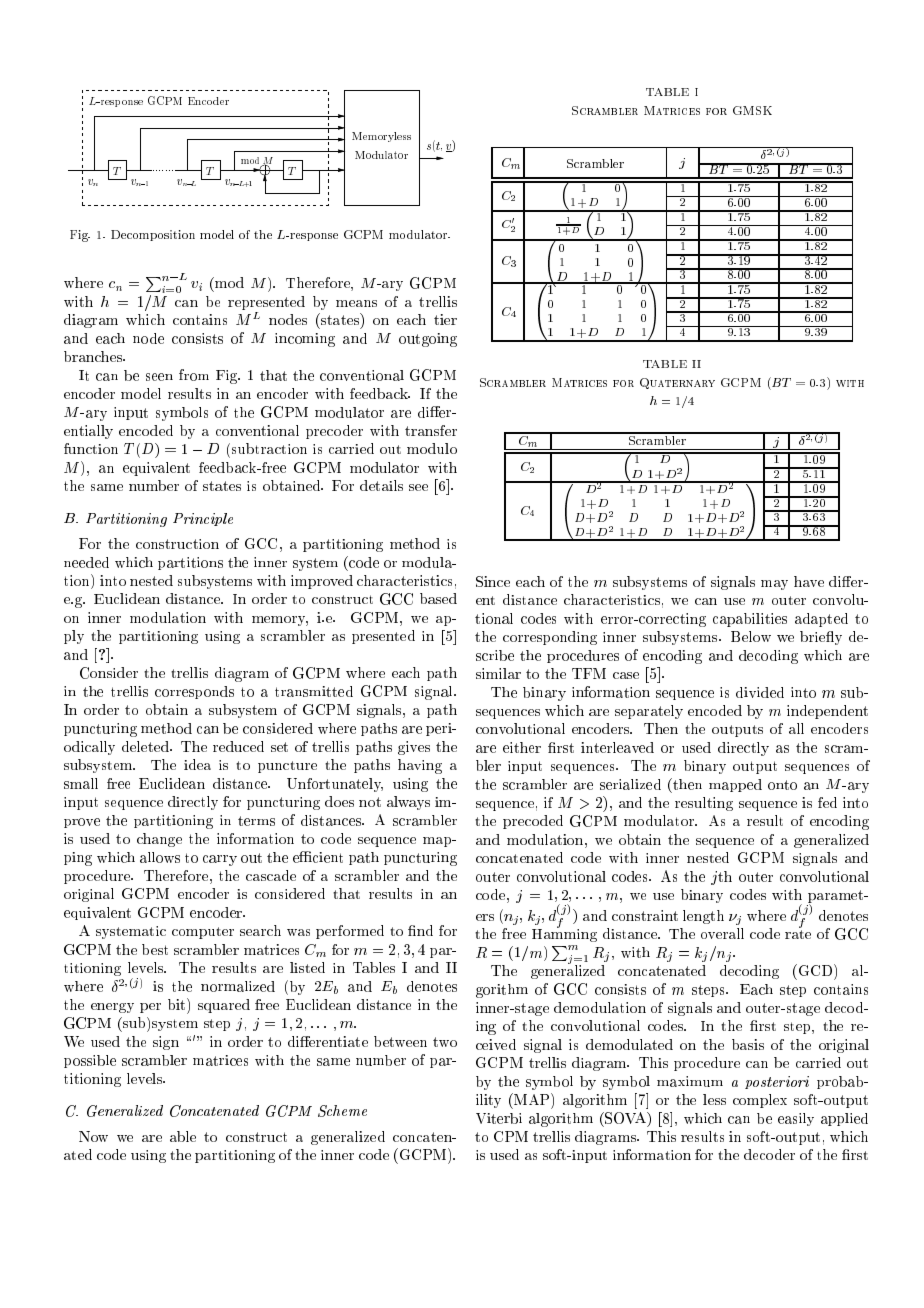 Image resolution: width=924 pixels, height=1308 pixels. What do you see at coordinates (194, 375) in the screenshot?
I see `from` at bounding box center [194, 375].
